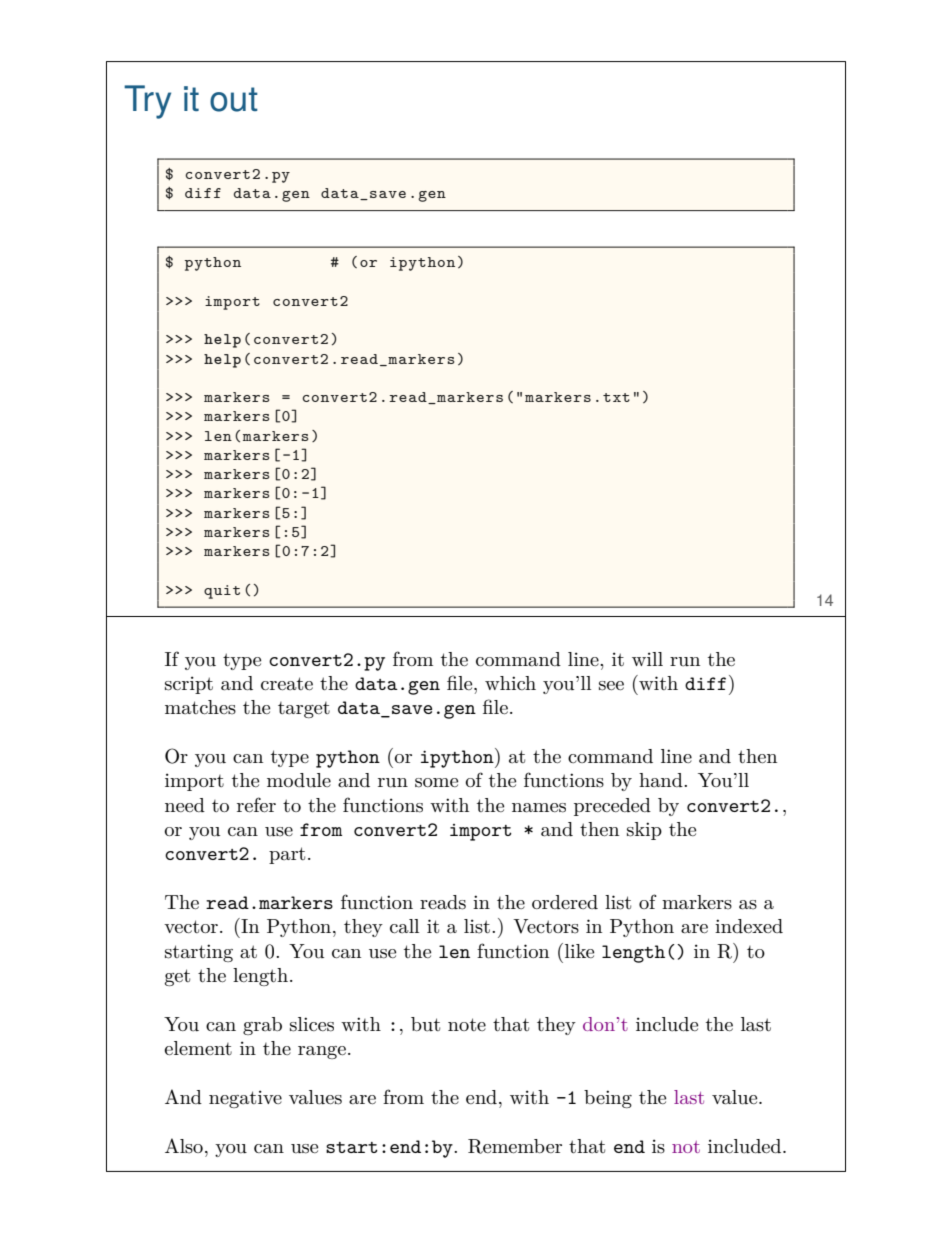  Describe the element at coordinates (608, 1099) in the screenshot. I see `being` at that location.
